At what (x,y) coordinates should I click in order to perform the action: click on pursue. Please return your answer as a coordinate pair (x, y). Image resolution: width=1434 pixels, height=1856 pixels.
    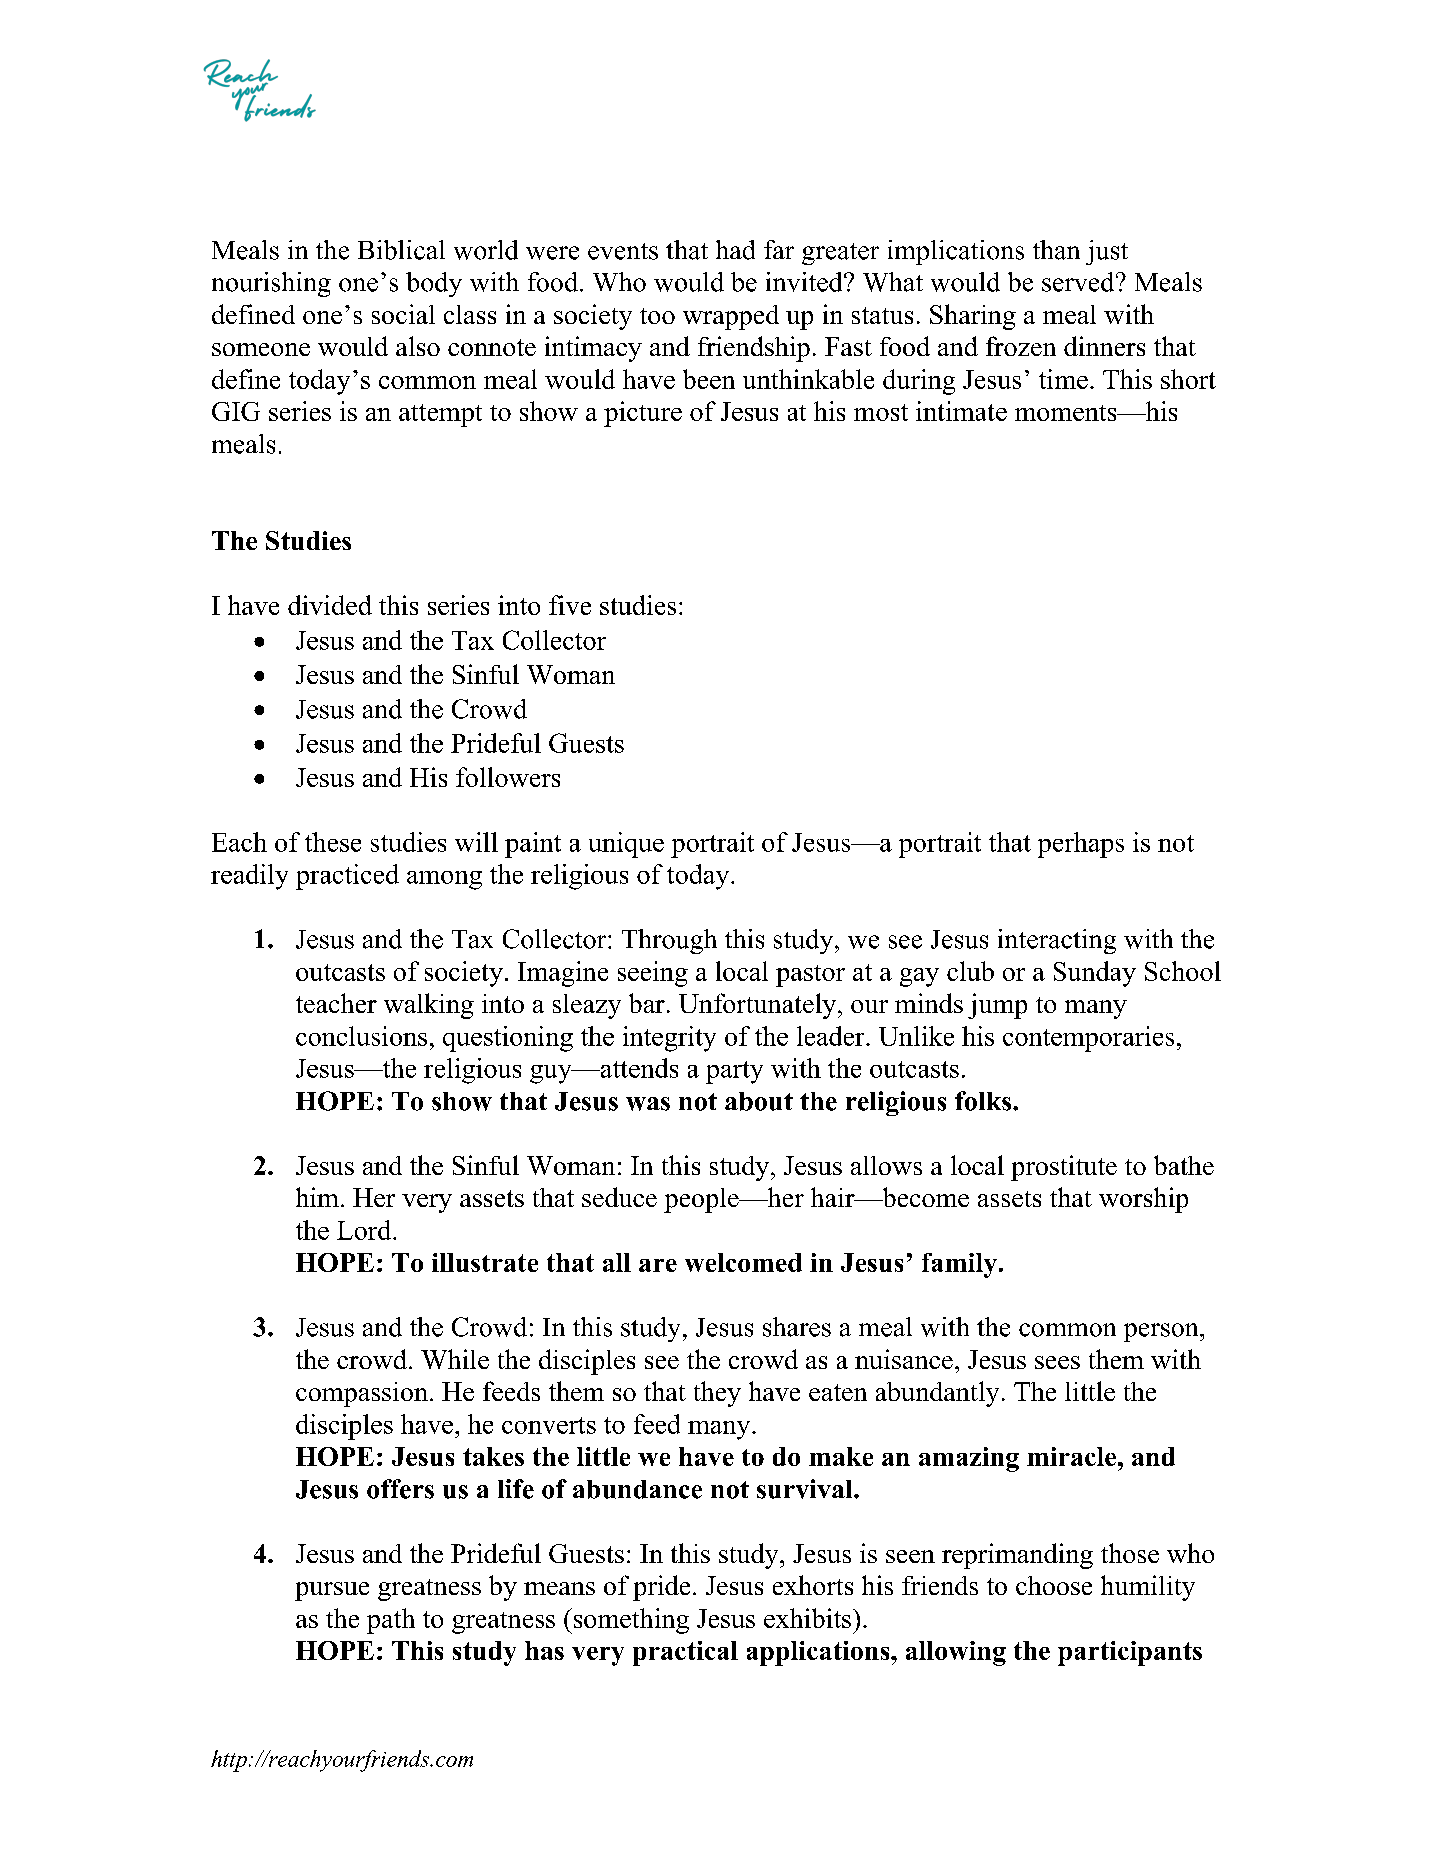
    Looking at the image, I should click on (332, 1591).
